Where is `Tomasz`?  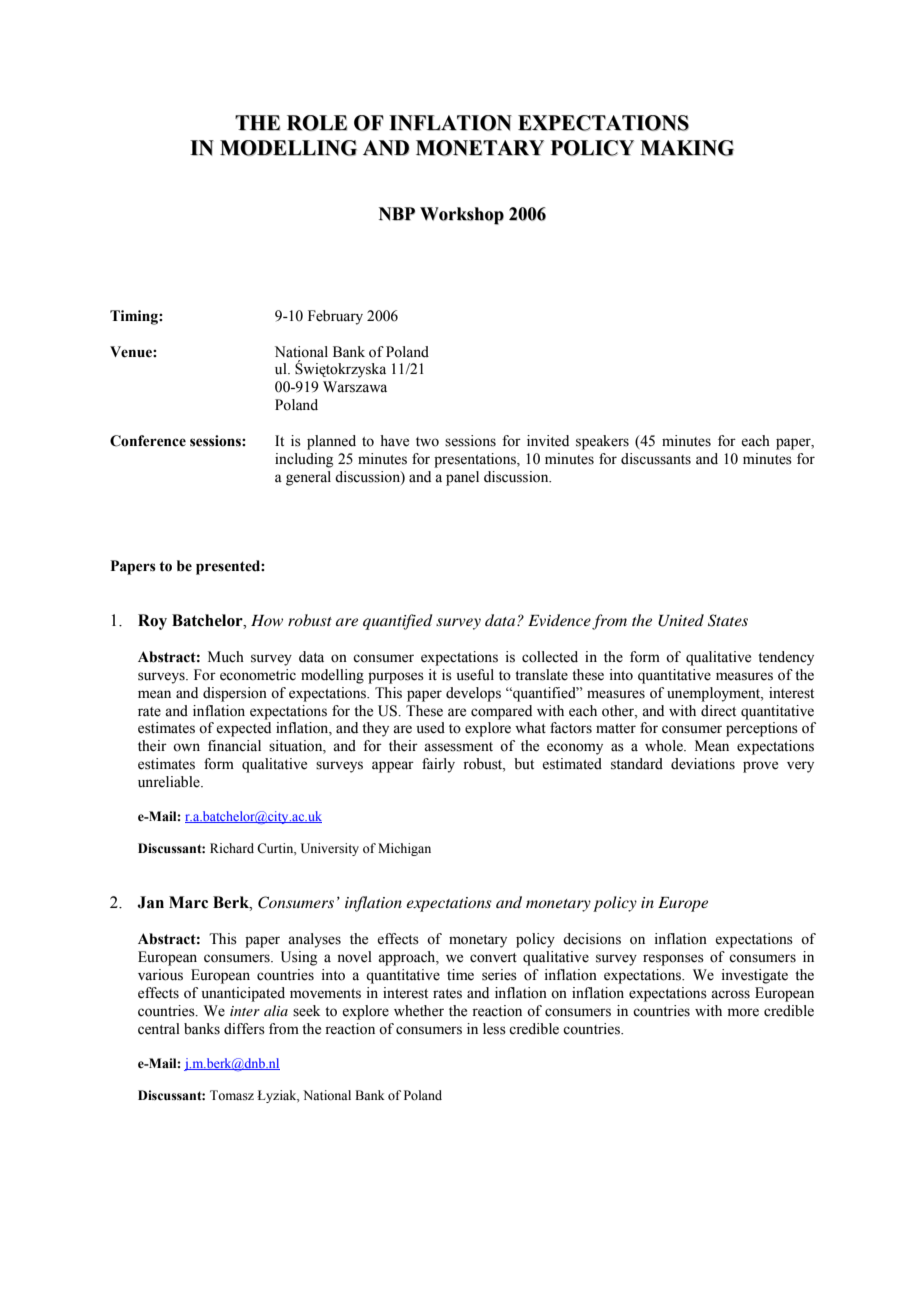
Tomasz is located at coordinates (232, 1095).
